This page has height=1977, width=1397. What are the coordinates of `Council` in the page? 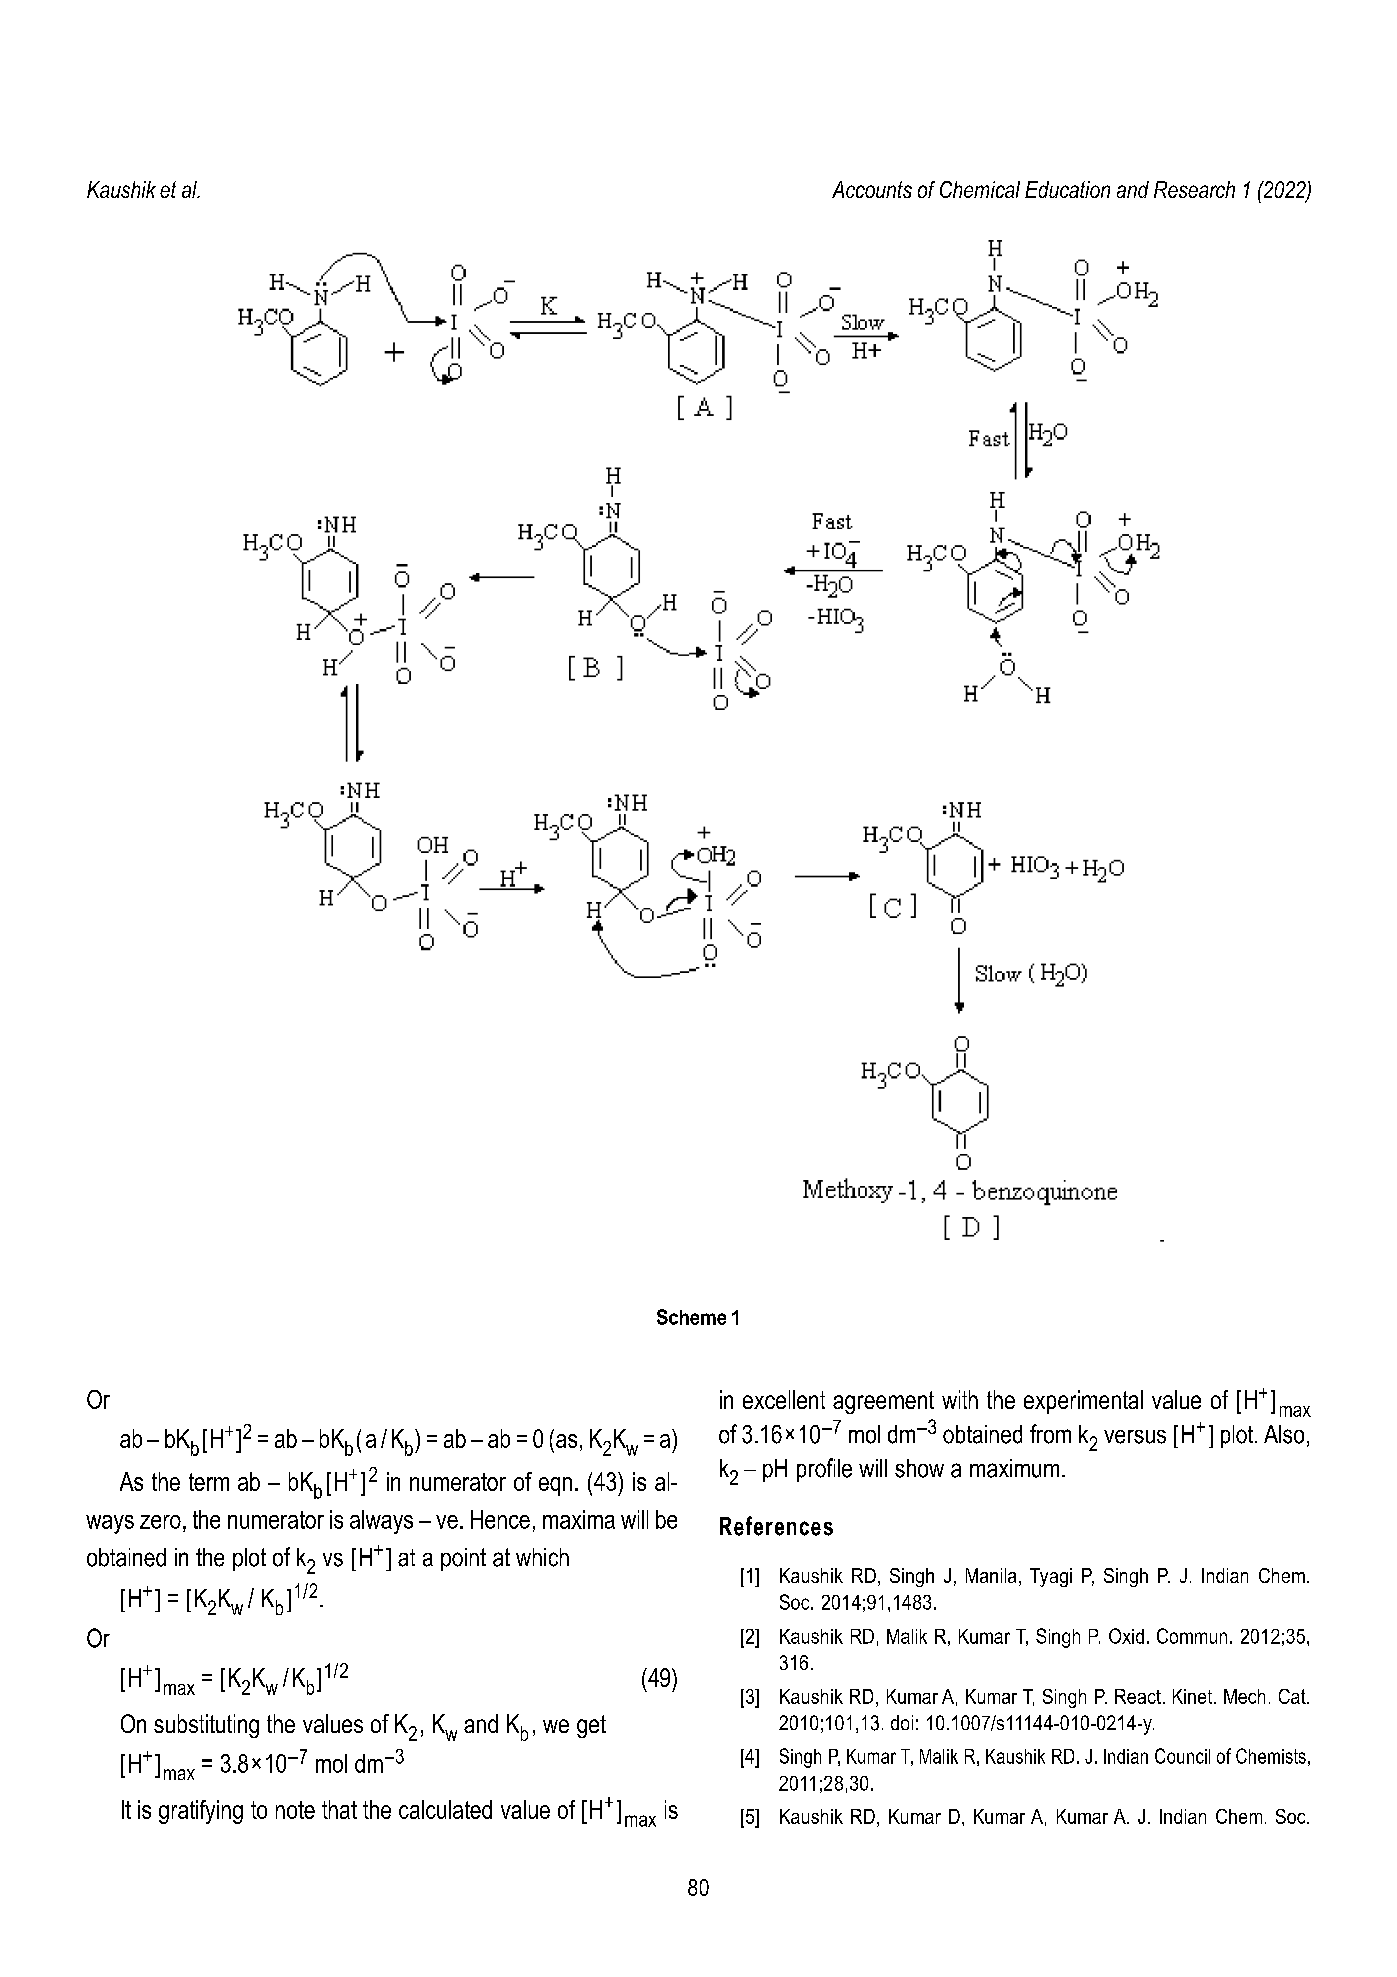 It's located at (1182, 1756).
